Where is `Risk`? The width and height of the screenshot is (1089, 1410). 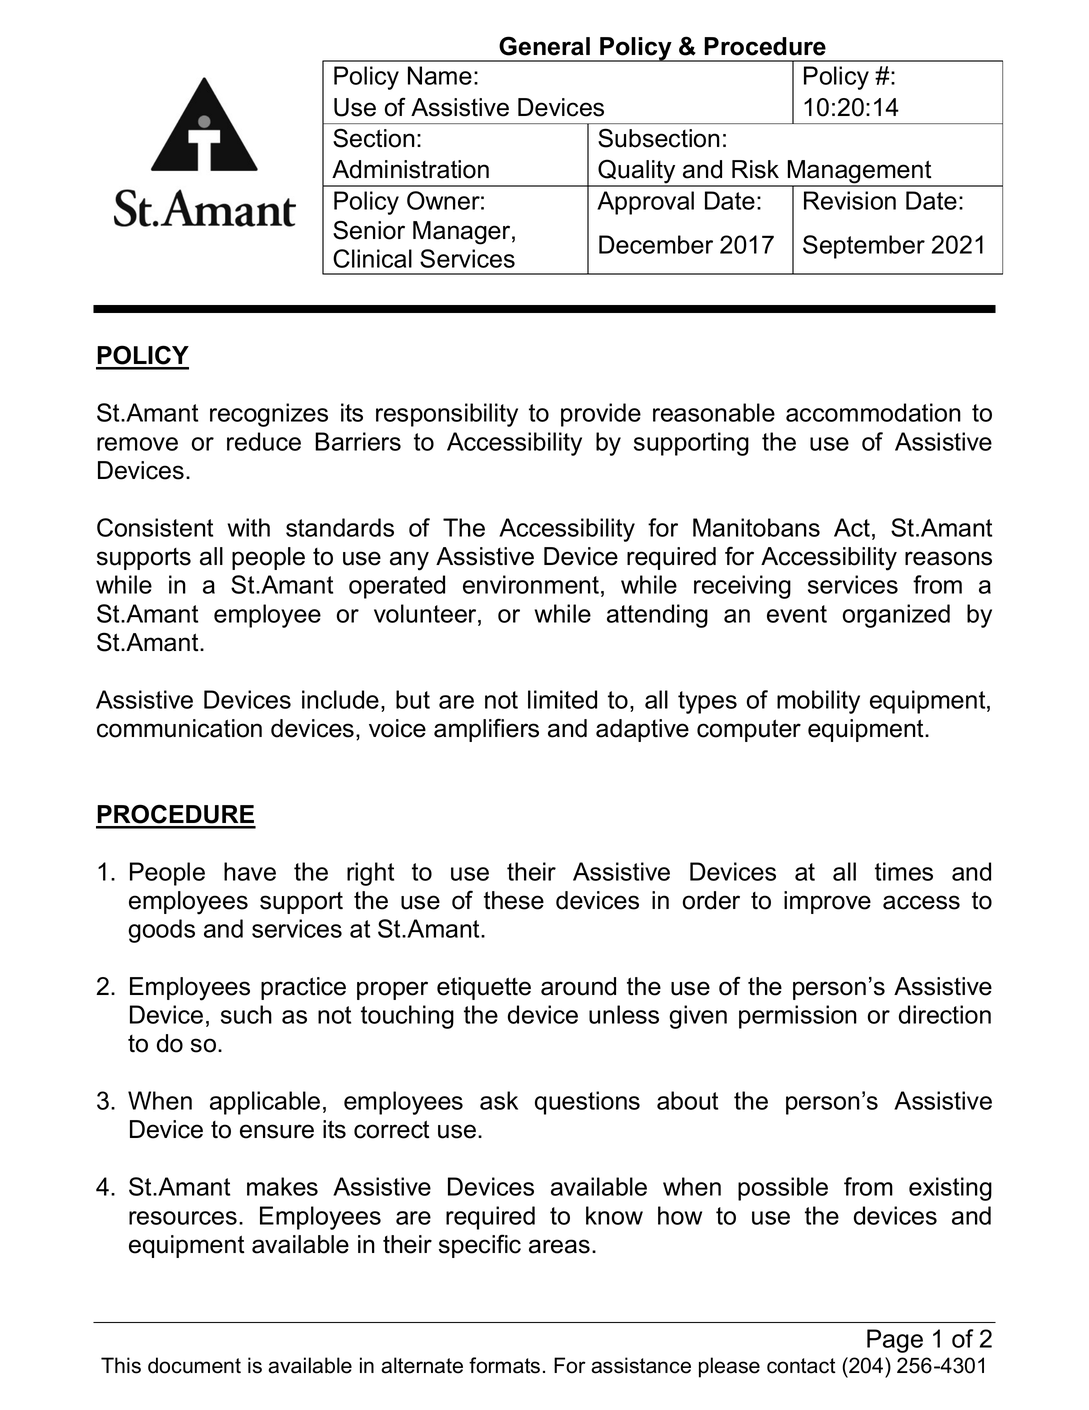
Risk is located at coordinates (755, 169).
